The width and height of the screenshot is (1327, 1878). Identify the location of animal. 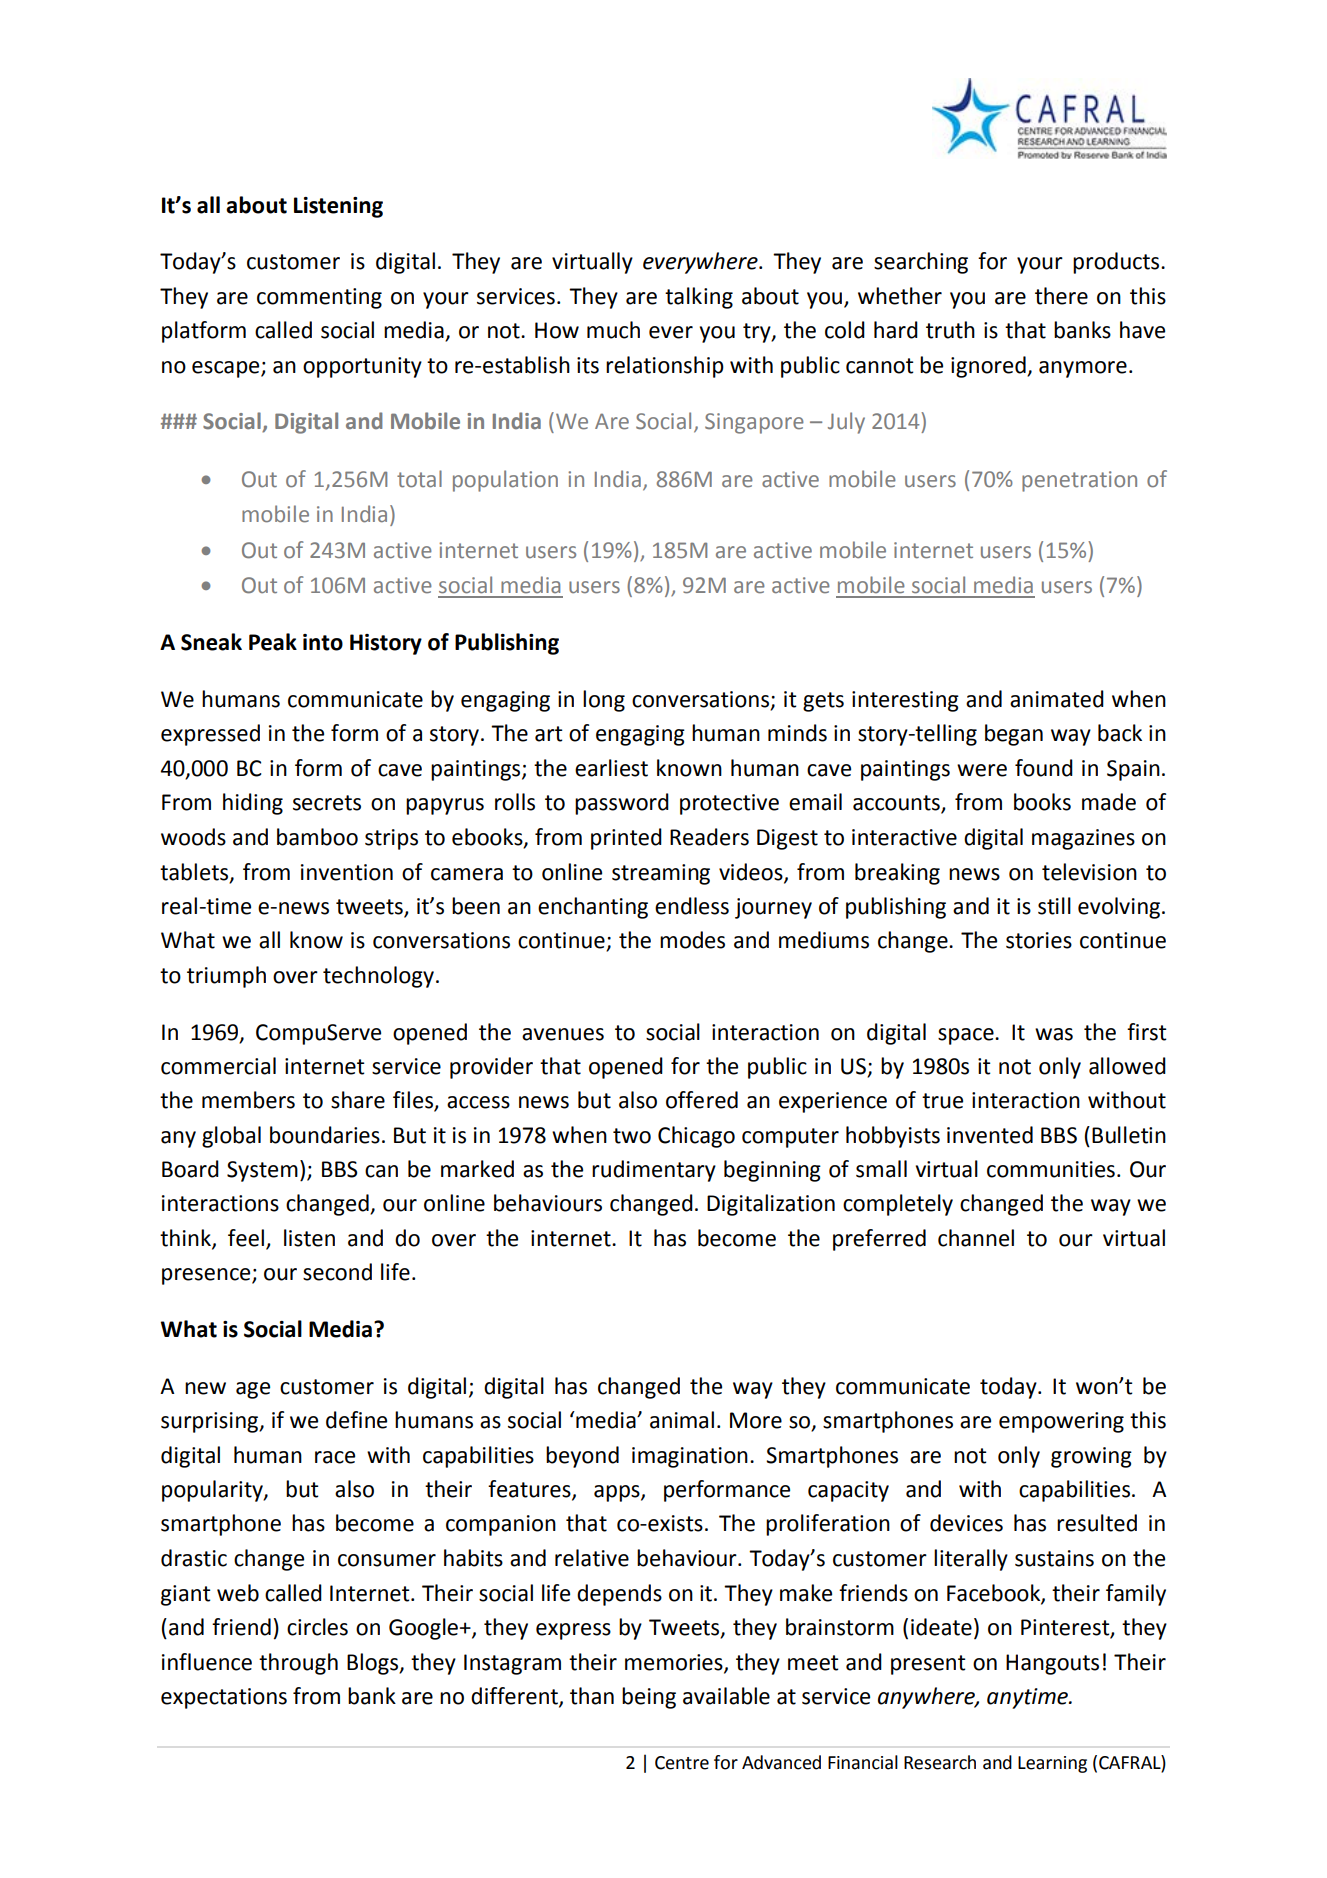
(682, 1420).
